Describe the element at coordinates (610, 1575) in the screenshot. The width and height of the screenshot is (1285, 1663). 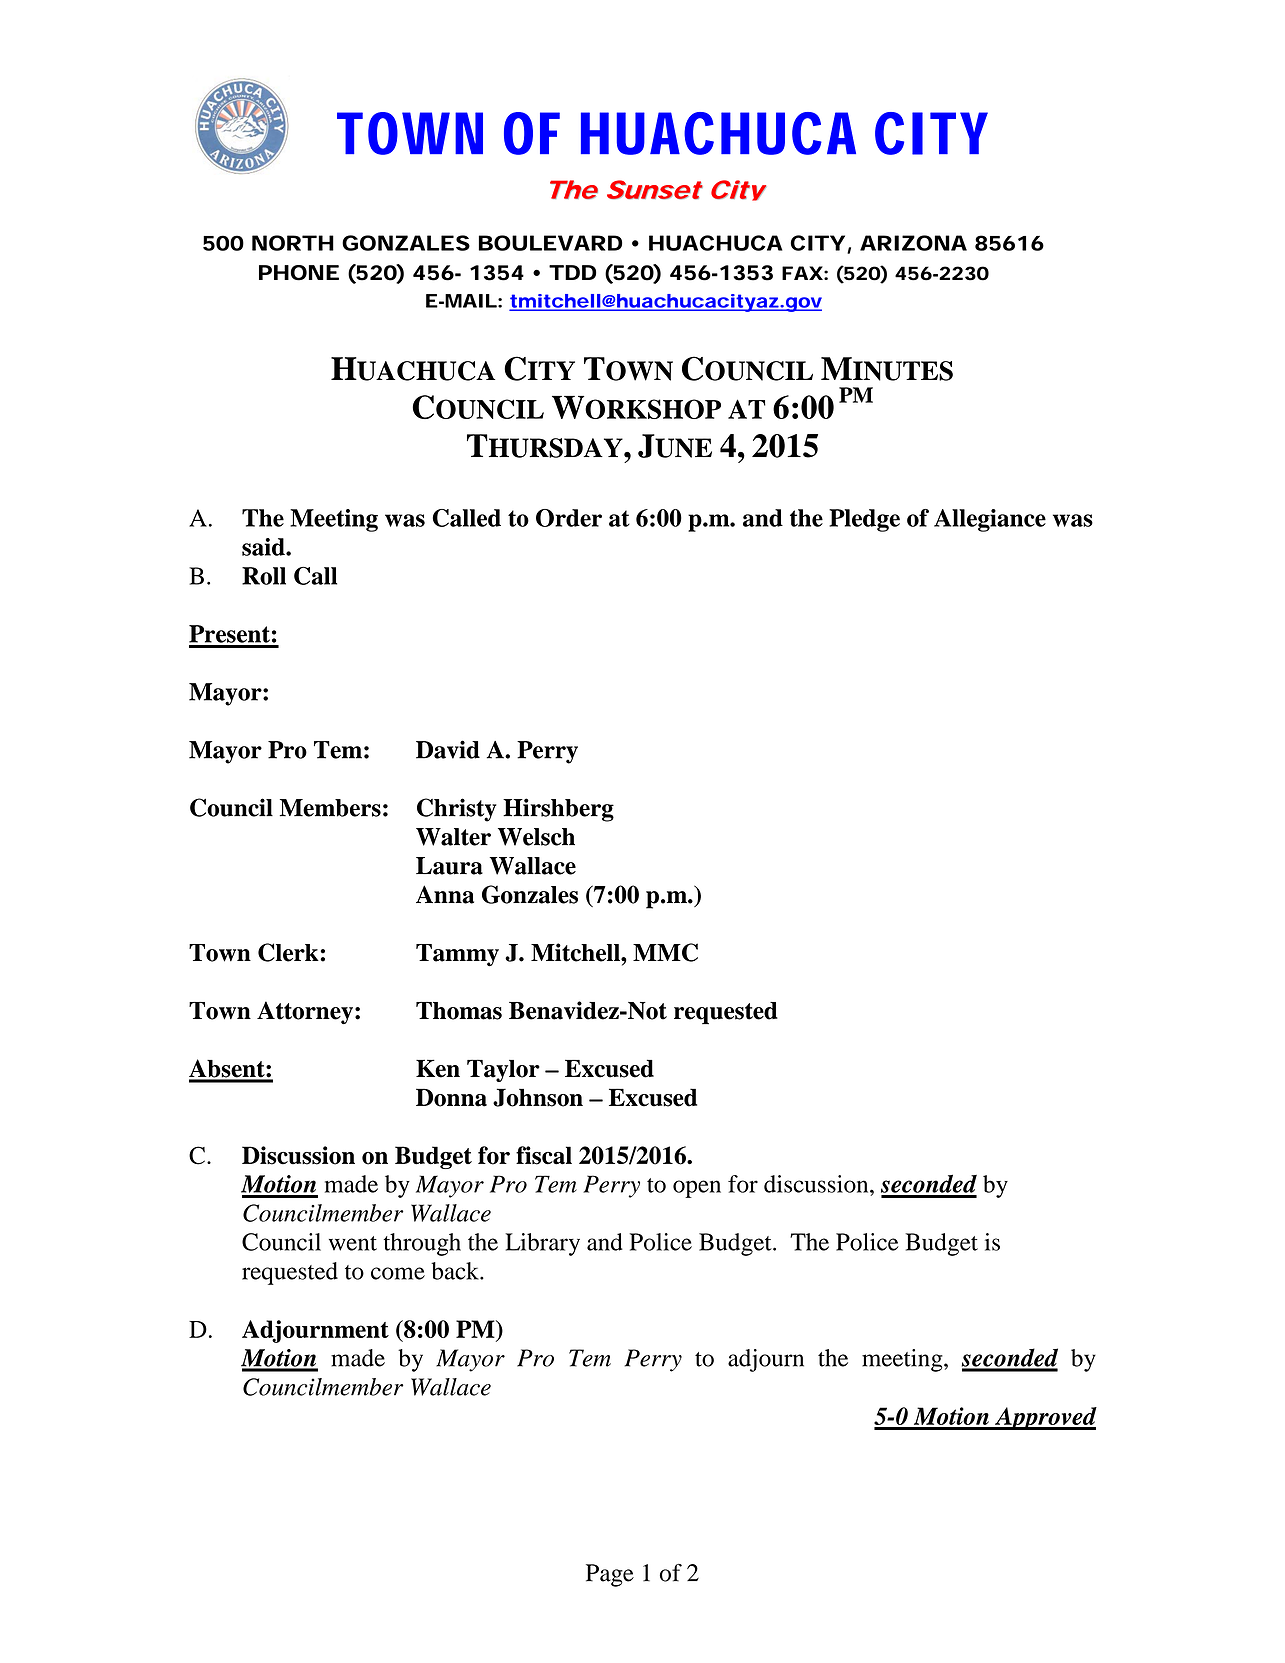
I see `Page` at that location.
